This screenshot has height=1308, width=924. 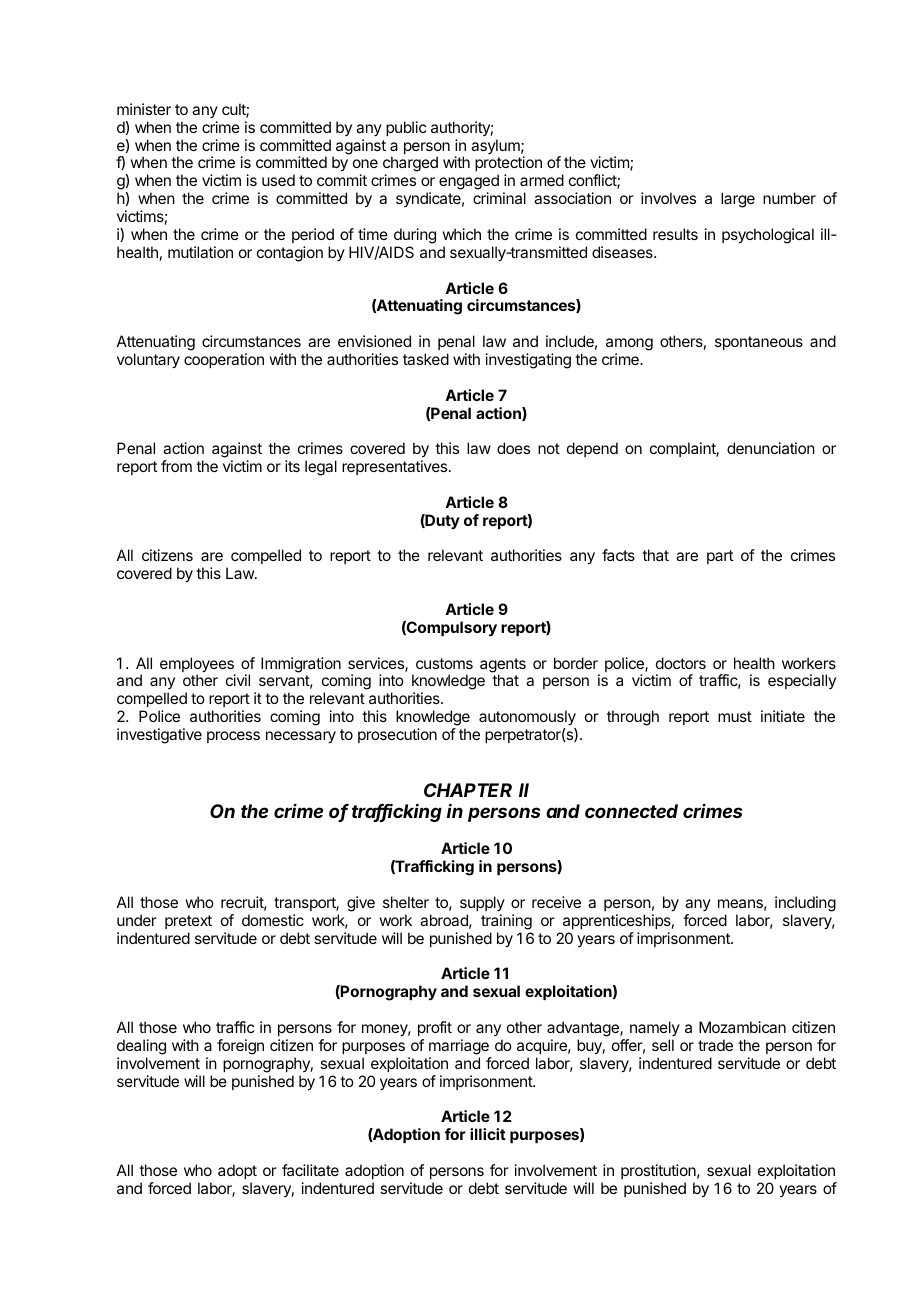 I want to click on cooperation, so click(x=224, y=360).
